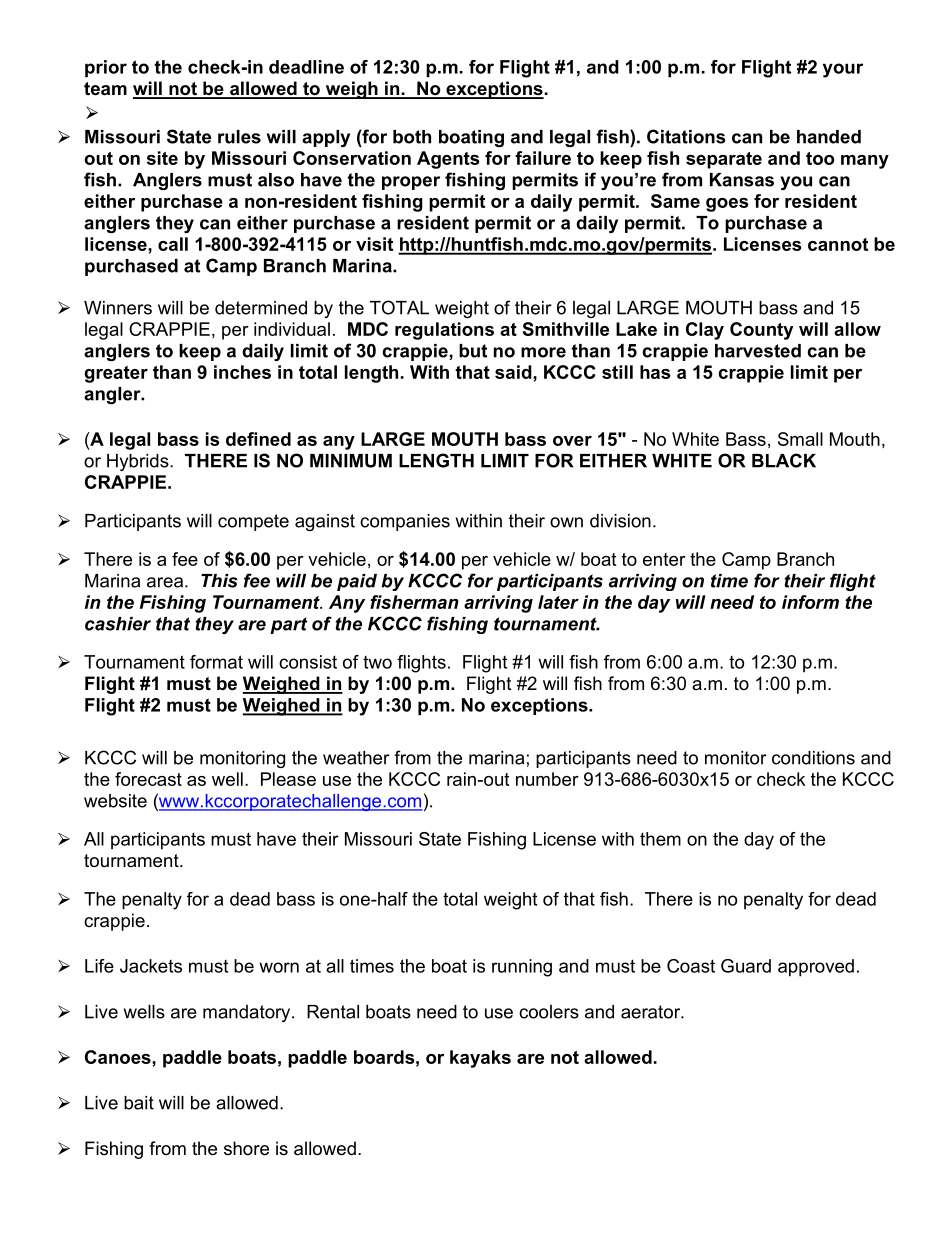  I want to click on rules, so click(239, 137).
